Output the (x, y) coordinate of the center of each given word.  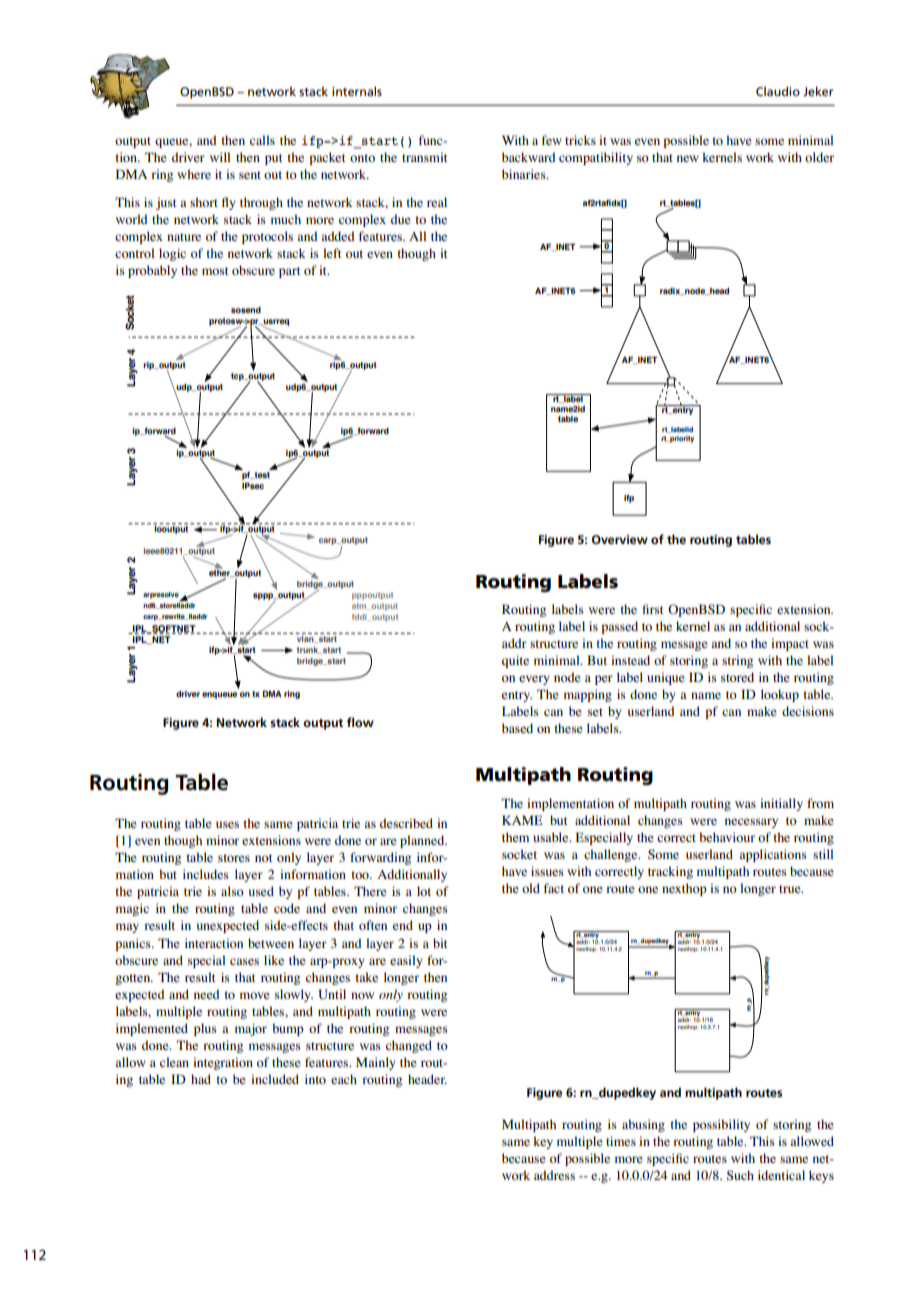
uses (227, 824)
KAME (522, 820)
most (215, 271)
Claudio (778, 91)
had (201, 1079)
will (220, 157)
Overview (620, 539)
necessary (751, 823)
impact (790, 644)
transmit (425, 157)
